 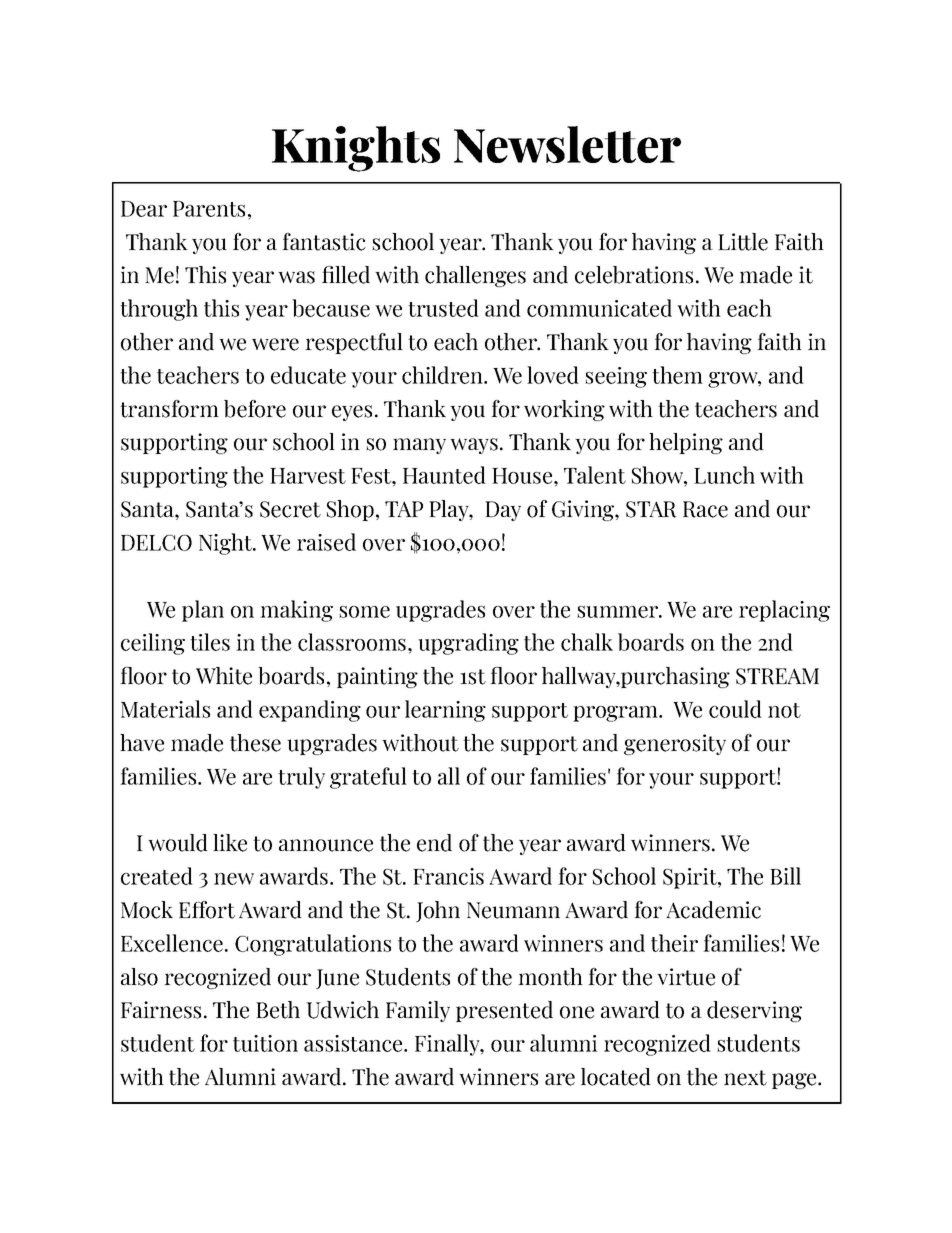 I want to click on Parents, so click(x=209, y=209).
